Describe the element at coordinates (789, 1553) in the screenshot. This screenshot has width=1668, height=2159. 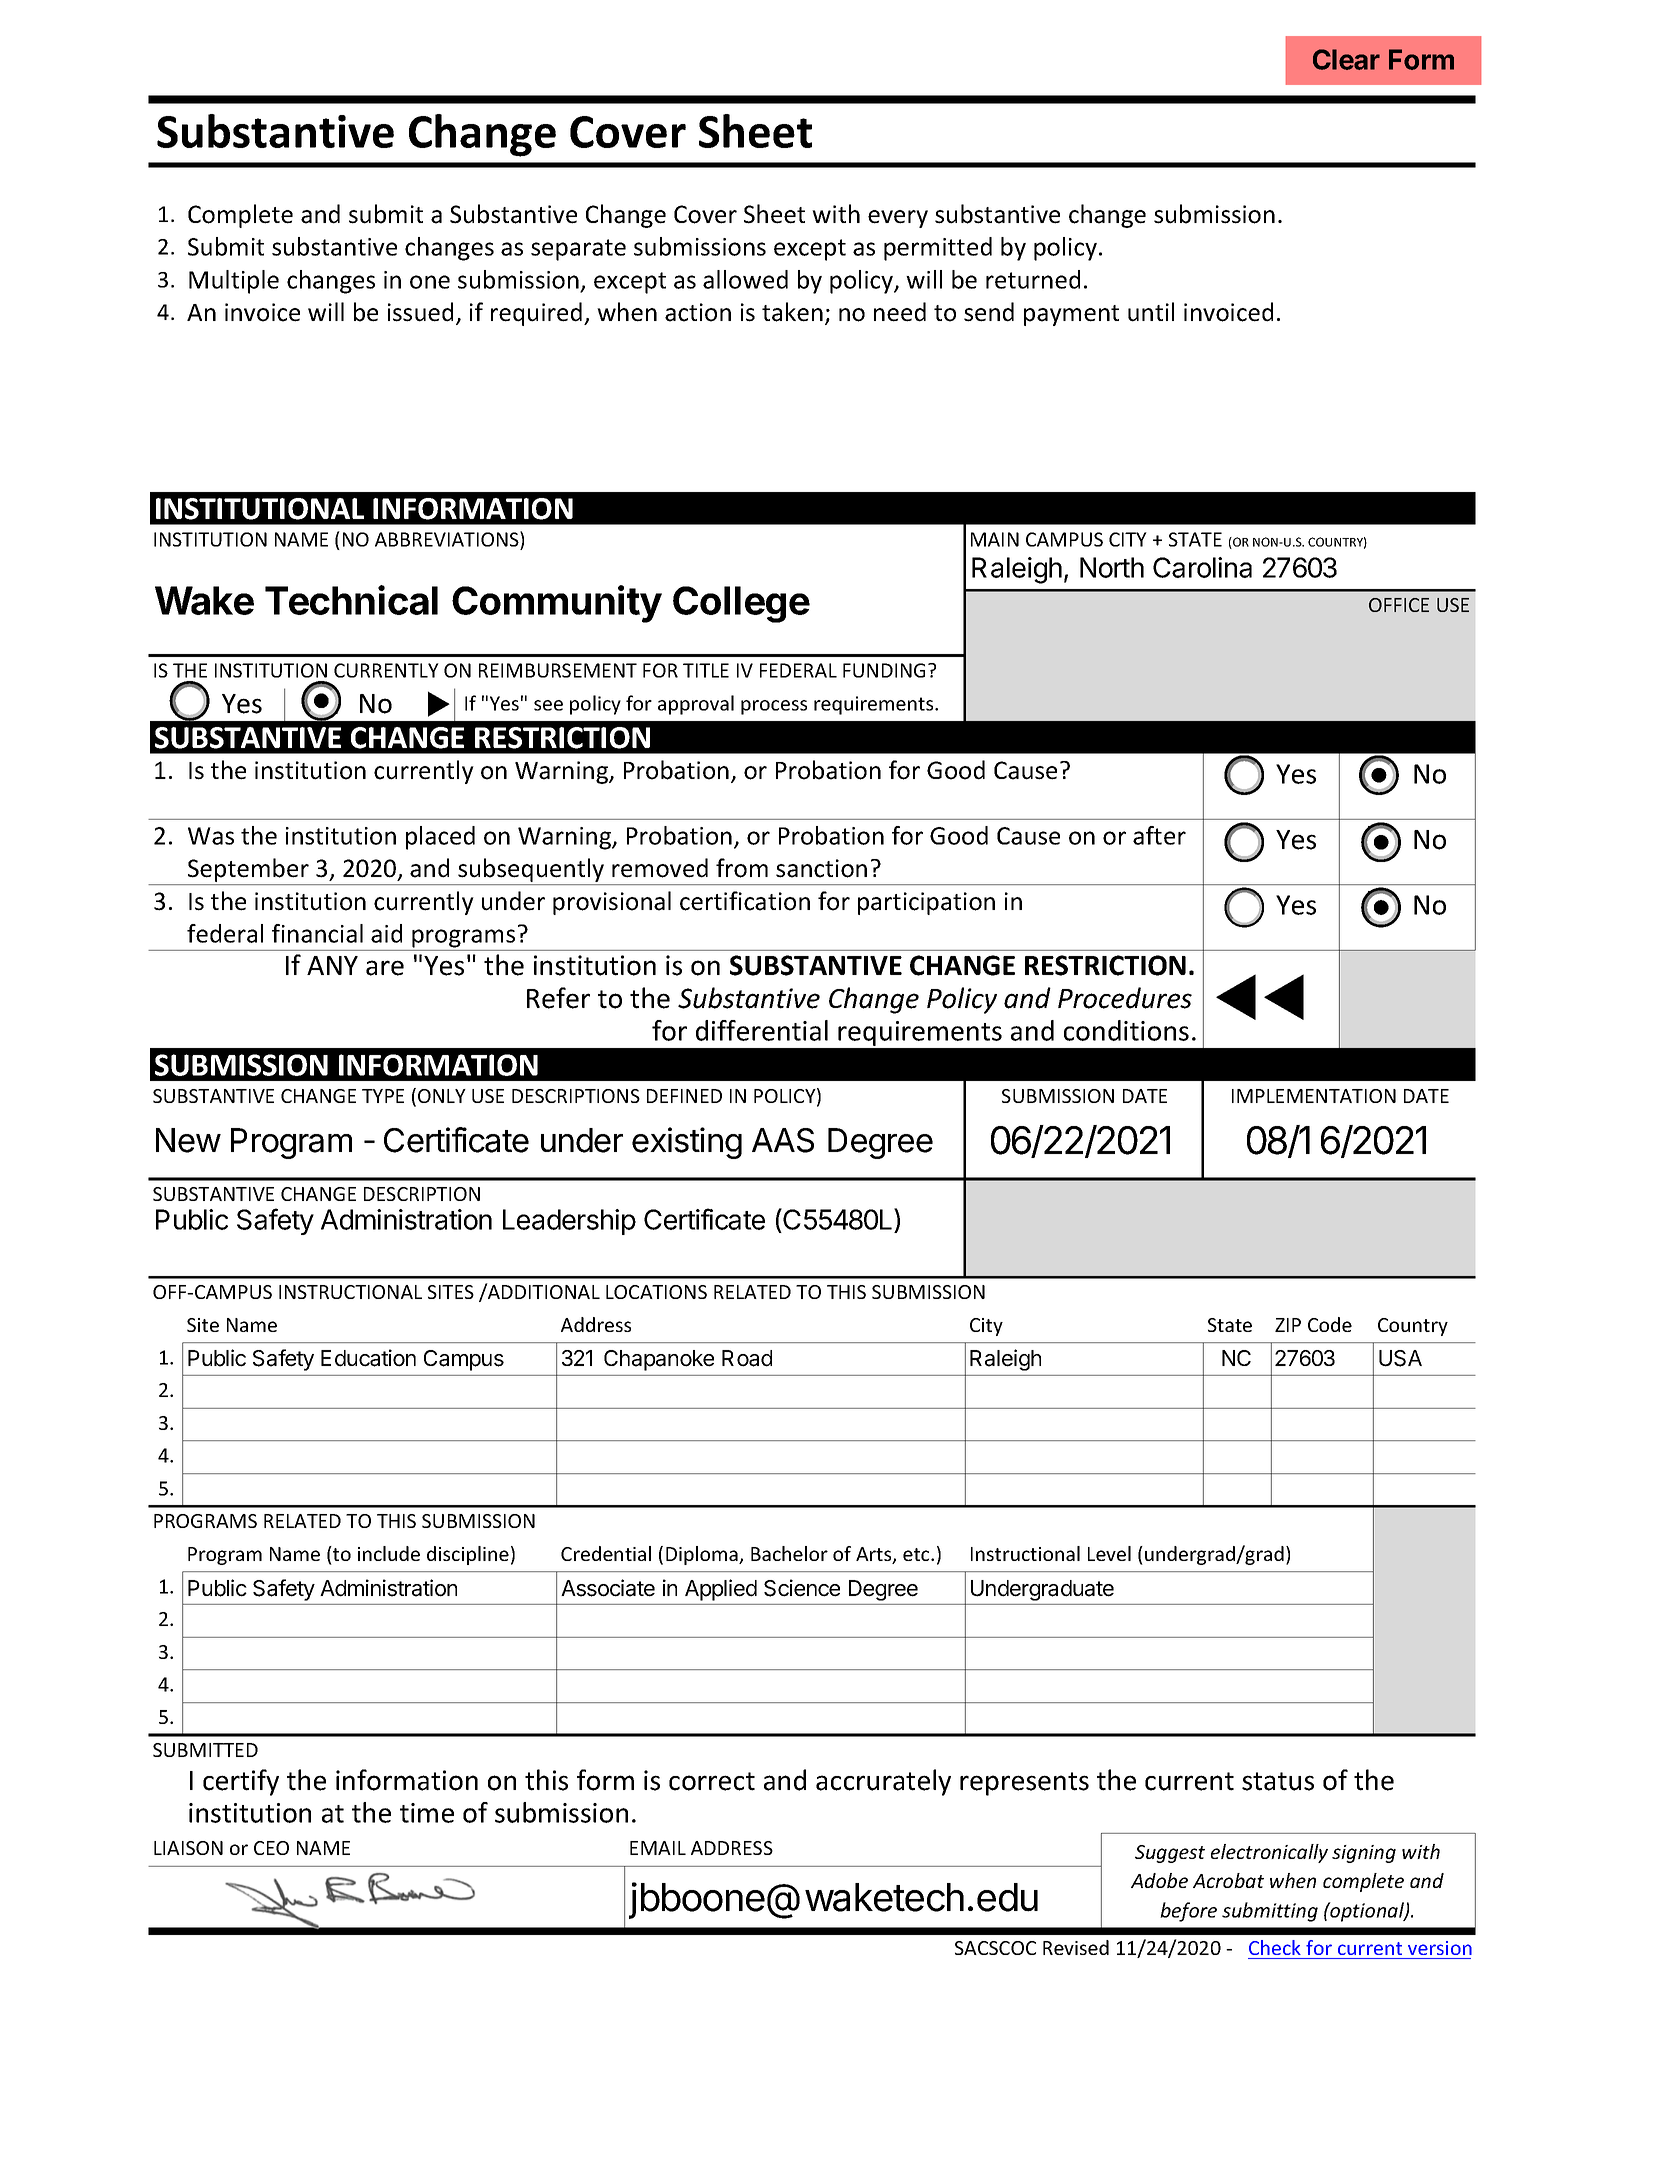
I see `Bachelor` at that location.
